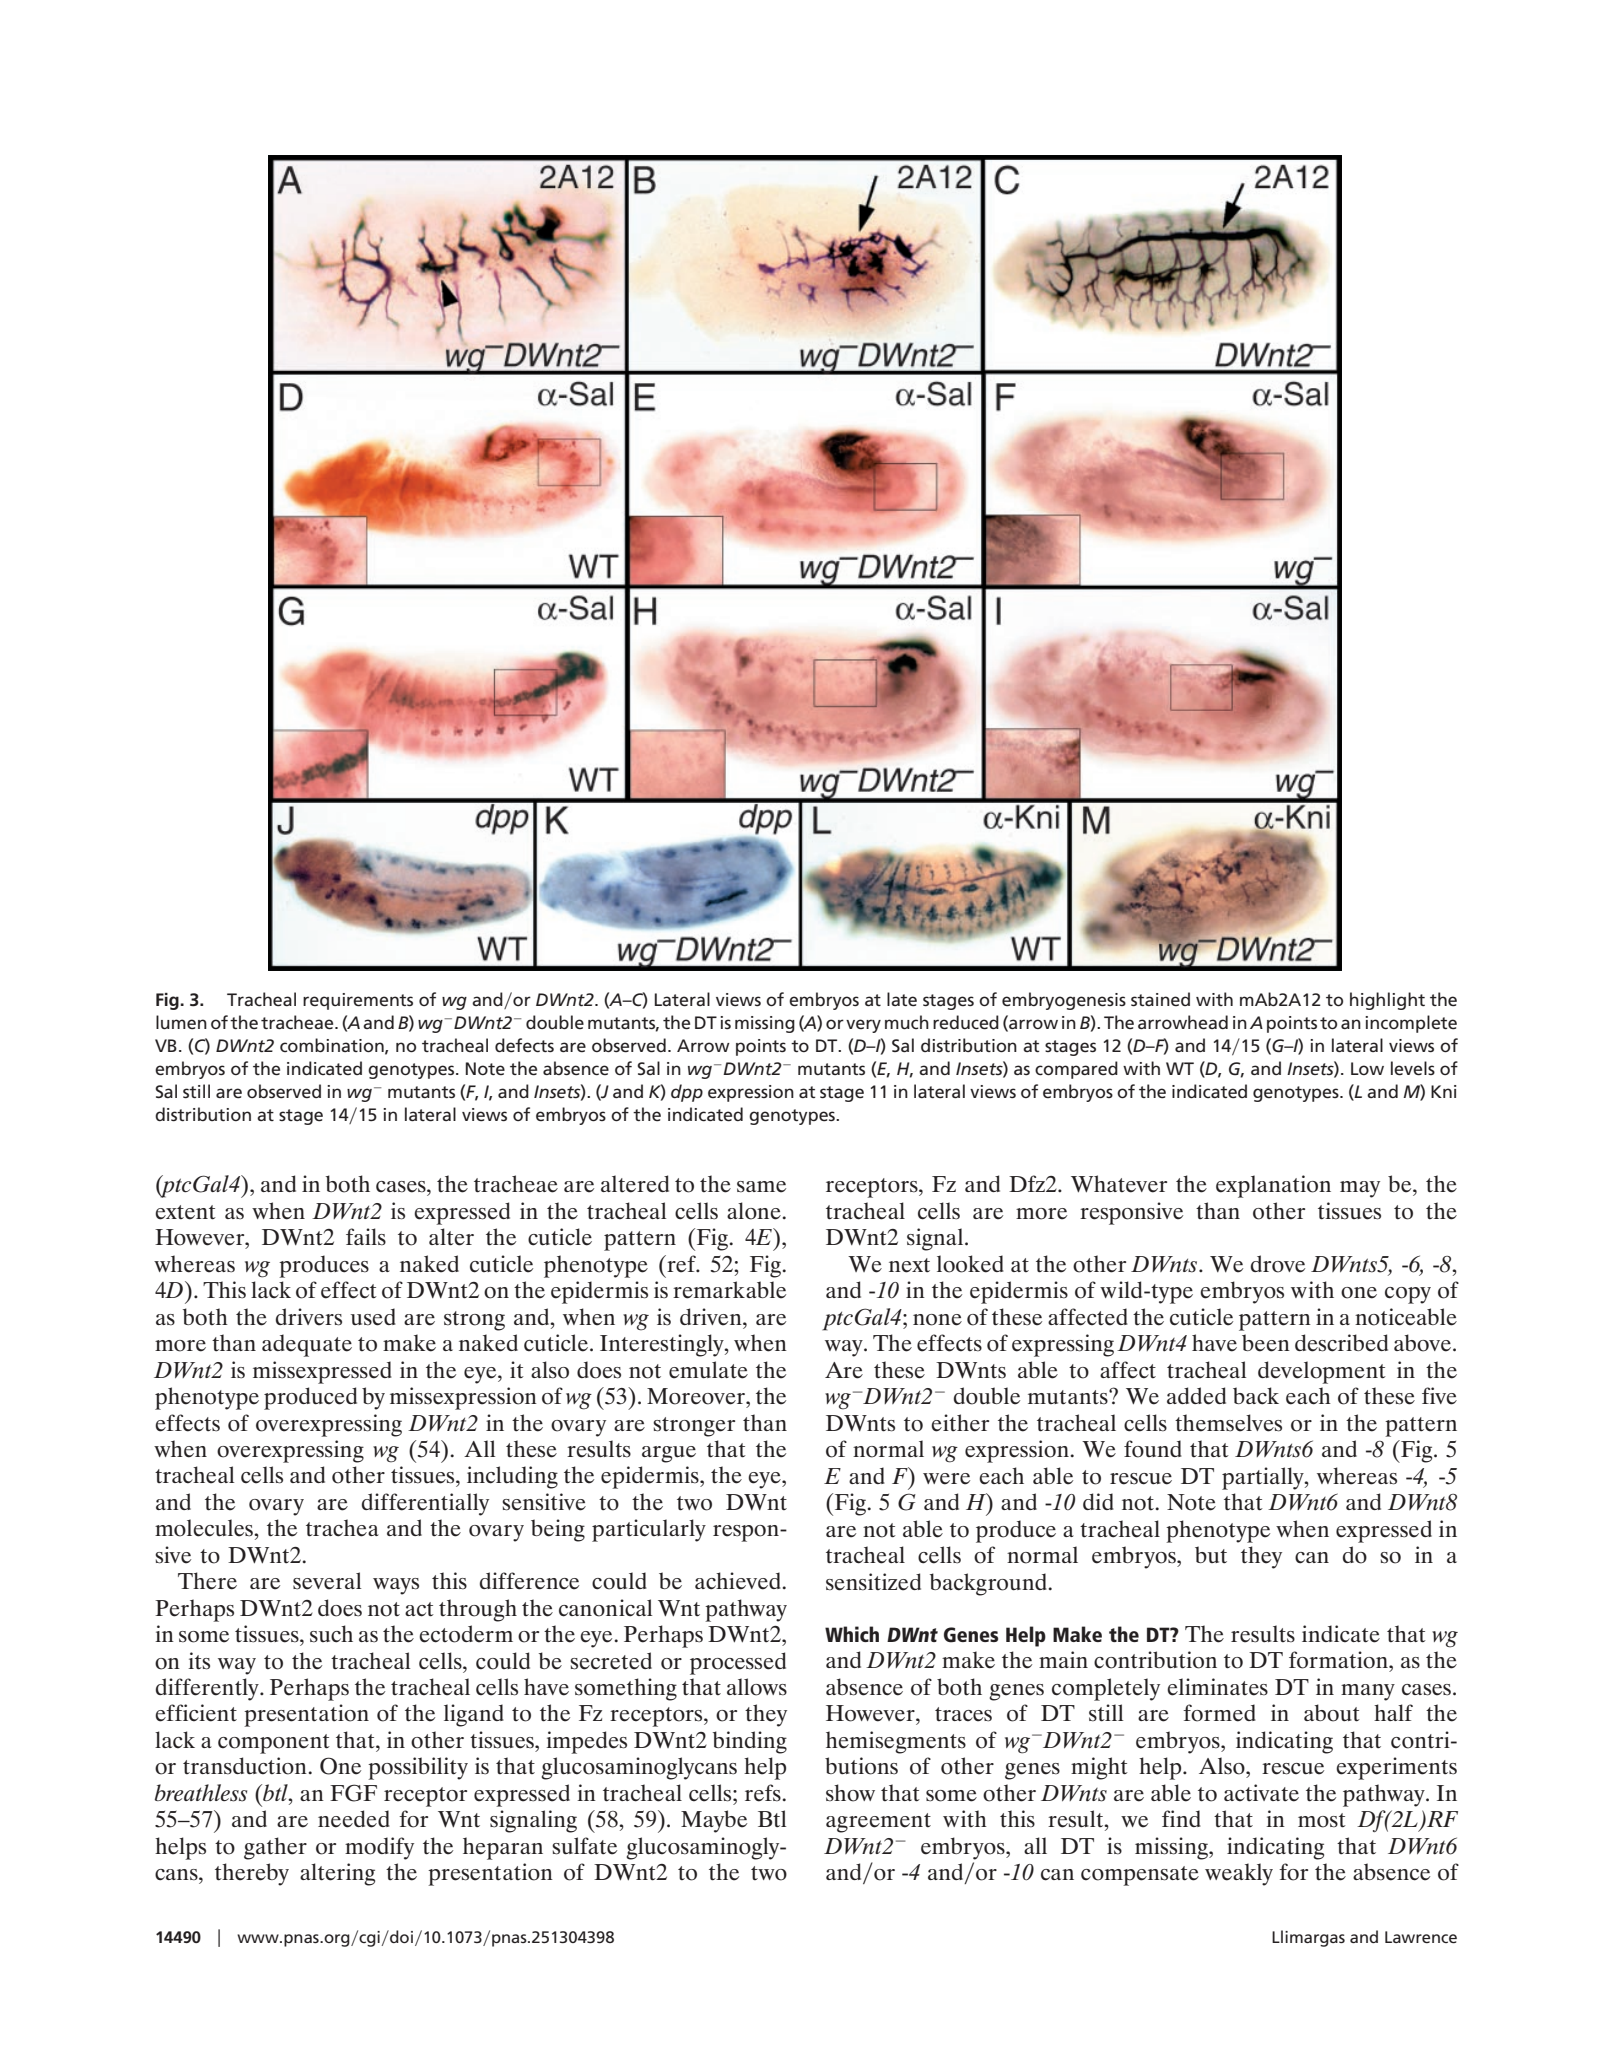 This image has height=2048, width=1609. Describe the element at coordinates (909, 1265) in the image. I see `next` at that location.
